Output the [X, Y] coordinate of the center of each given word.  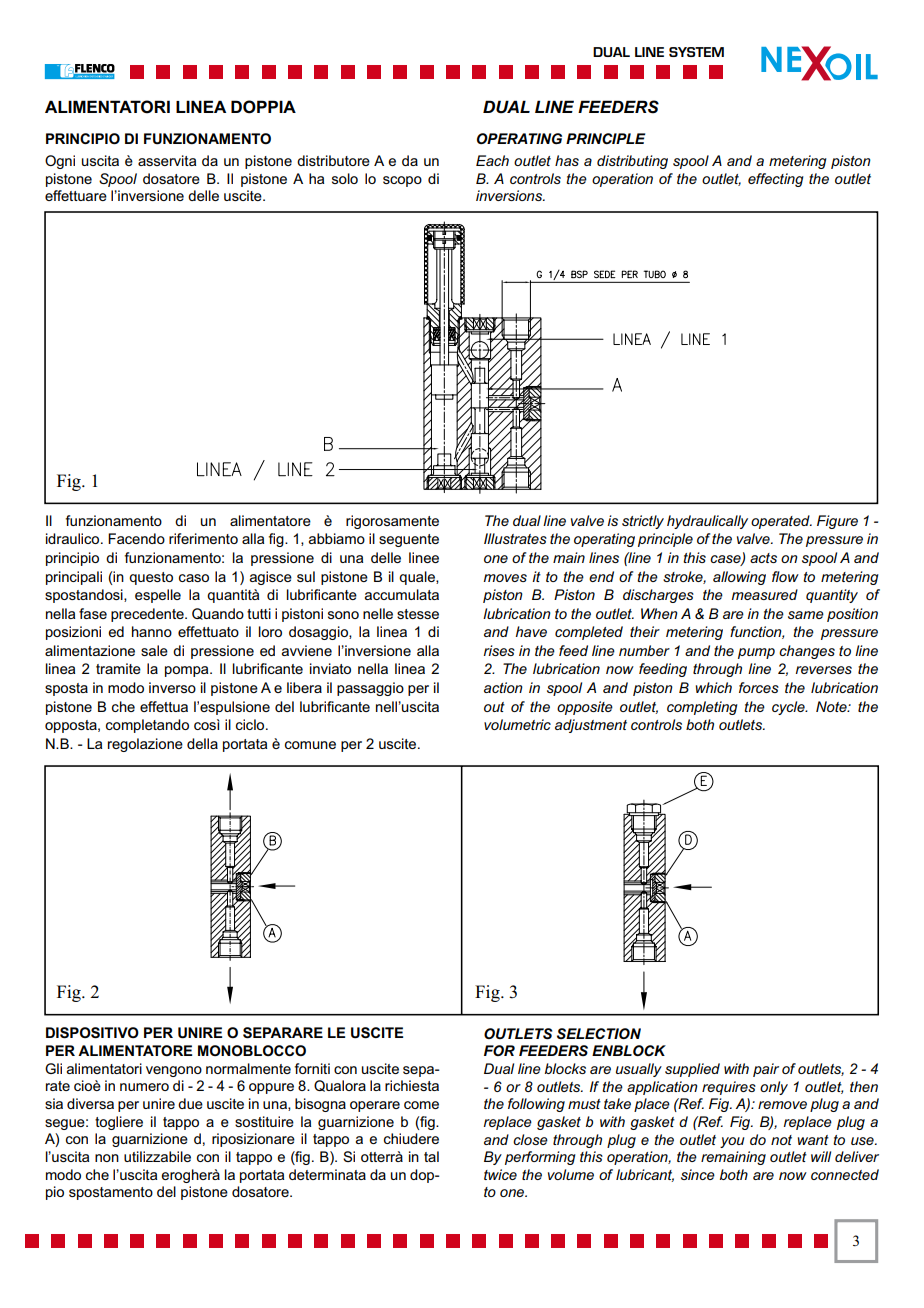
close [530, 1139]
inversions [510, 195]
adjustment [591, 726]
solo [345, 178]
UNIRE [200, 1033]
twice [500, 1174]
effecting [776, 180]
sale [154, 650]
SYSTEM [696, 52]
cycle [789, 708]
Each [492, 160]
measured [764, 594]
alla [428, 650]
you [732, 1142]
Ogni [60, 162]
